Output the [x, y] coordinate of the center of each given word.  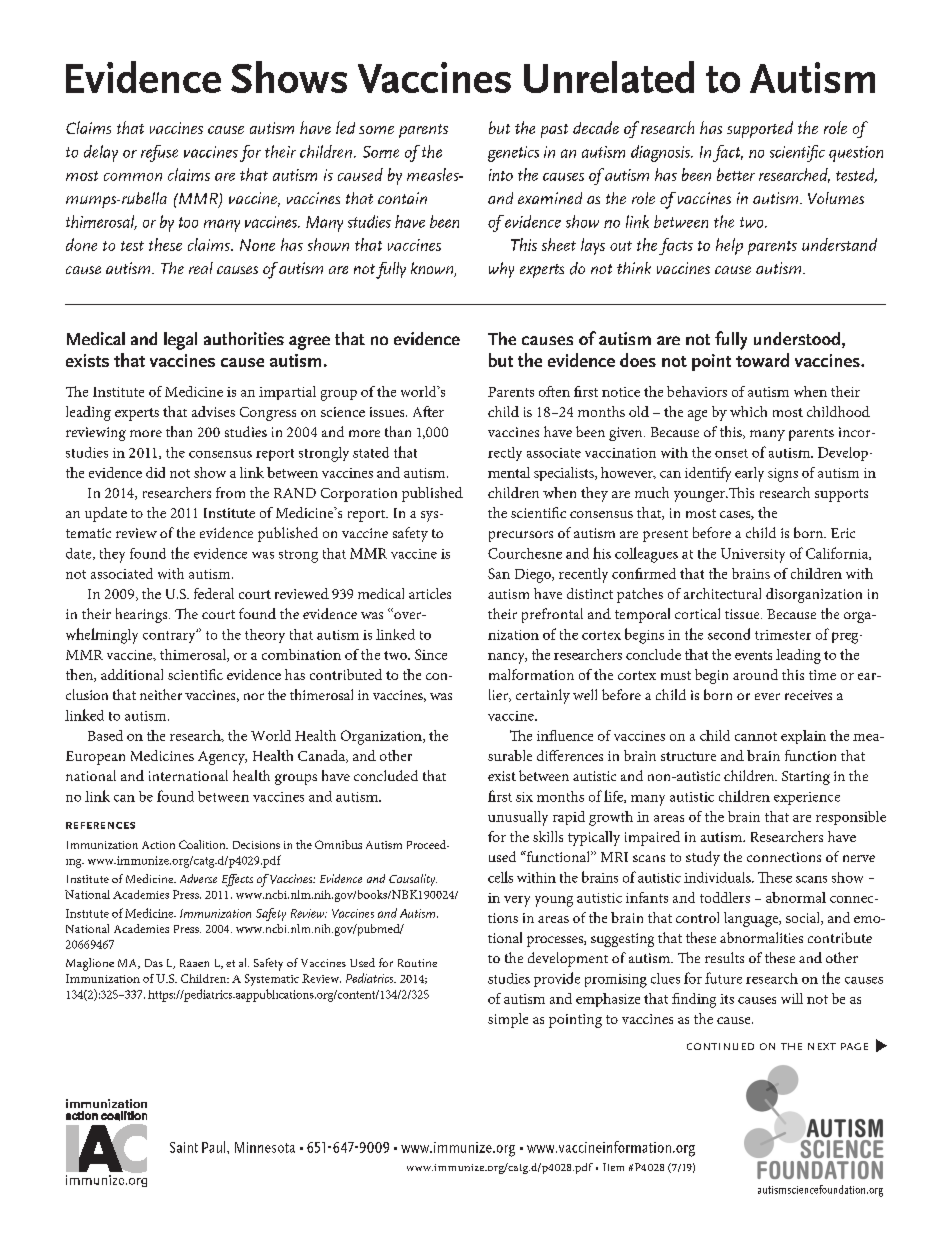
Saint [184, 1147]
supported [760, 129]
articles [430, 593]
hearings [143, 615]
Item [613, 1167]
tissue [743, 614]
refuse [159, 153]
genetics [513, 154]
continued [720, 1046]
